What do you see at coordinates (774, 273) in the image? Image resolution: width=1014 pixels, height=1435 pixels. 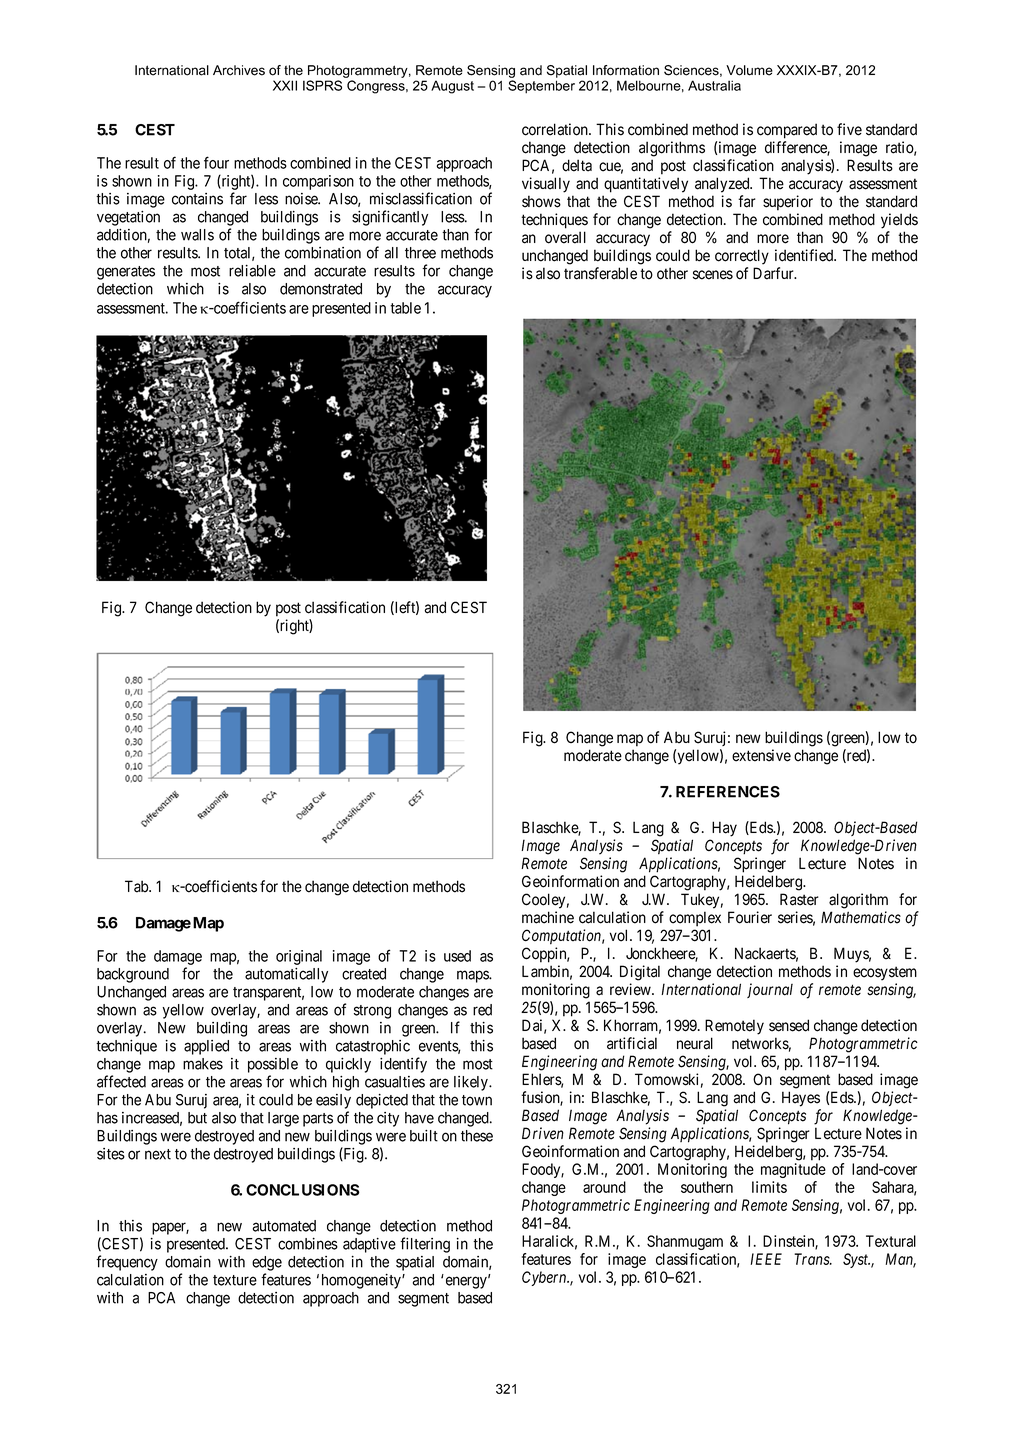 I see `Darfur` at bounding box center [774, 273].
